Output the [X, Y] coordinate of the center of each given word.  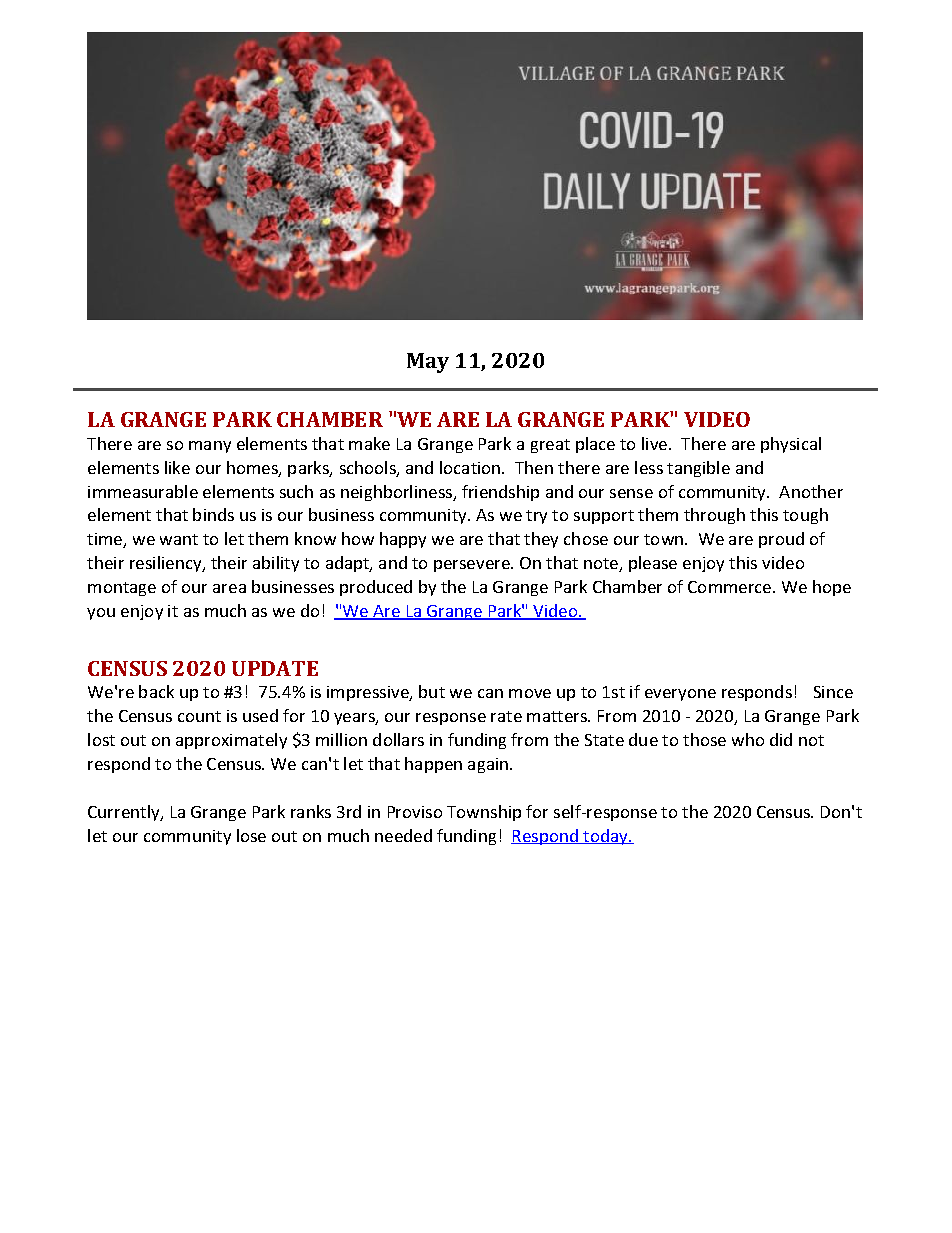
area [229, 588]
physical [791, 445]
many [210, 447]
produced [376, 588]
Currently [125, 813]
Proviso [415, 812]
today [605, 837]
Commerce [729, 587]
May [428, 363]
